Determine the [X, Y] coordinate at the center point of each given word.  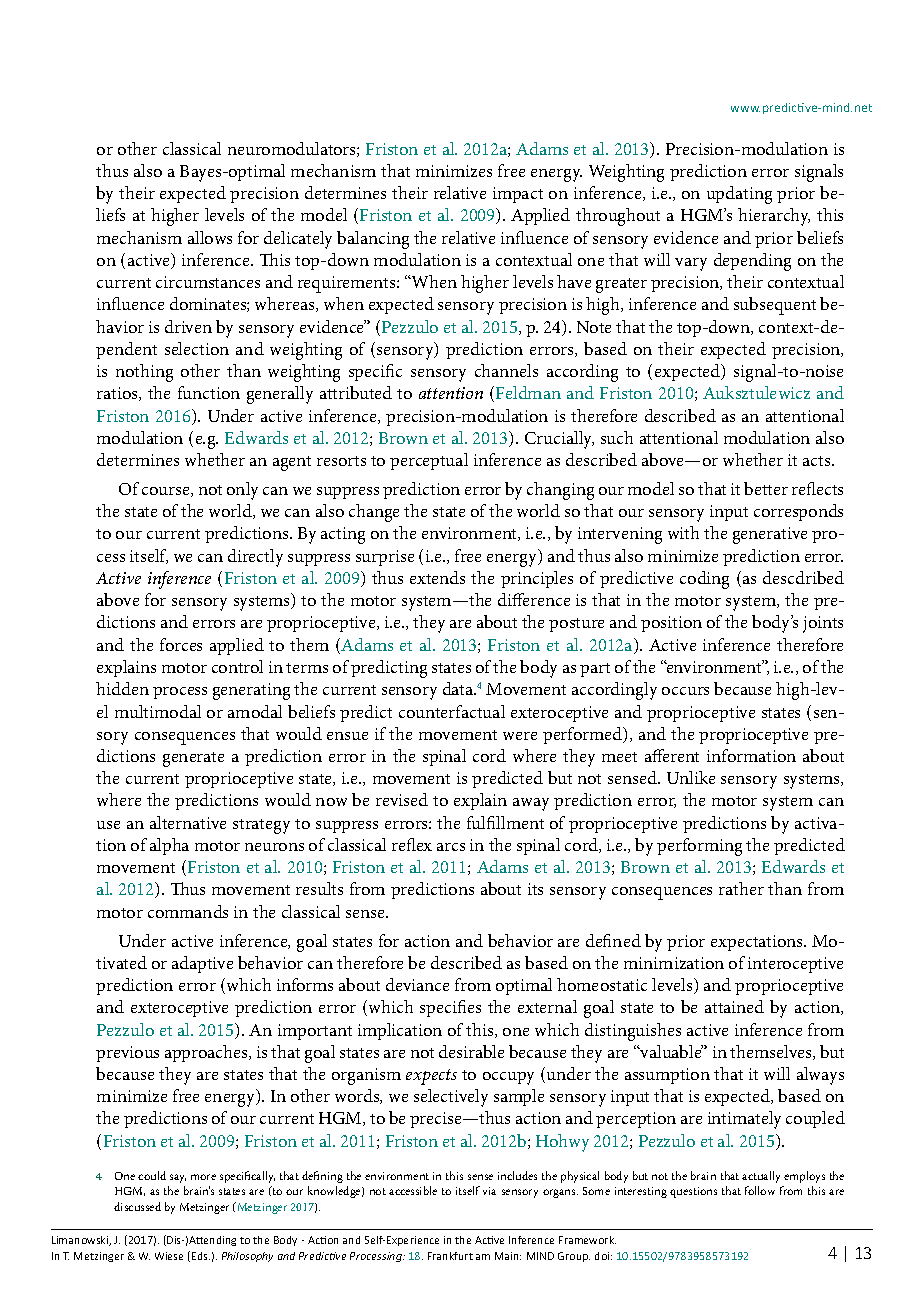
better [766, 488]
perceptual [429, 461]
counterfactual [452, 711]
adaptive [202, 964]
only [242, 491]
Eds [201, 1256]
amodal [255, 711]
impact [518, 195]
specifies [450, 1008]
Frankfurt [450, 1256]
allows [210, 237]
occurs [685, 691]
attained [734, 1006]
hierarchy [774, 217]
